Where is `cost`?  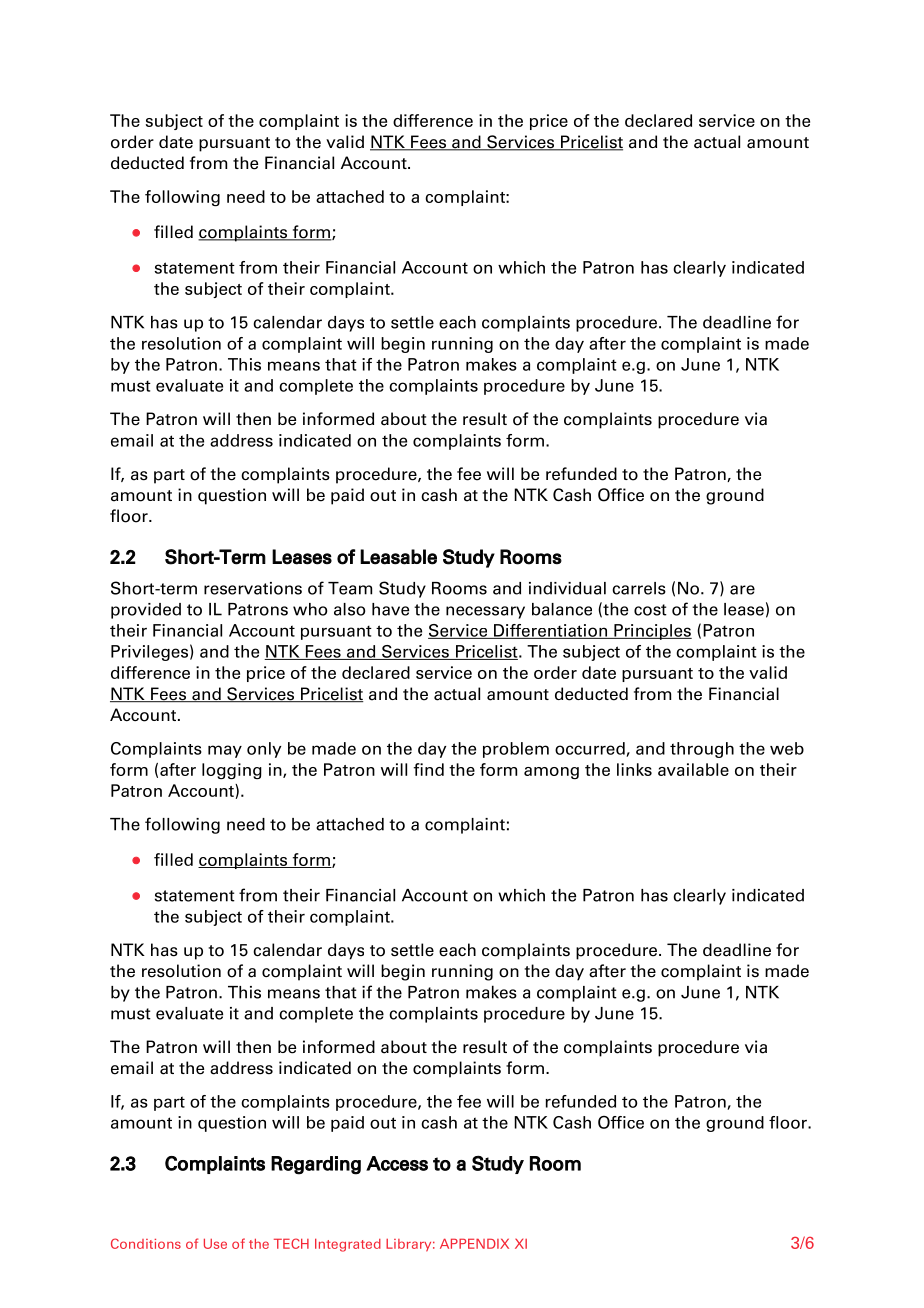 cost is located at coordinates (650, 610).
